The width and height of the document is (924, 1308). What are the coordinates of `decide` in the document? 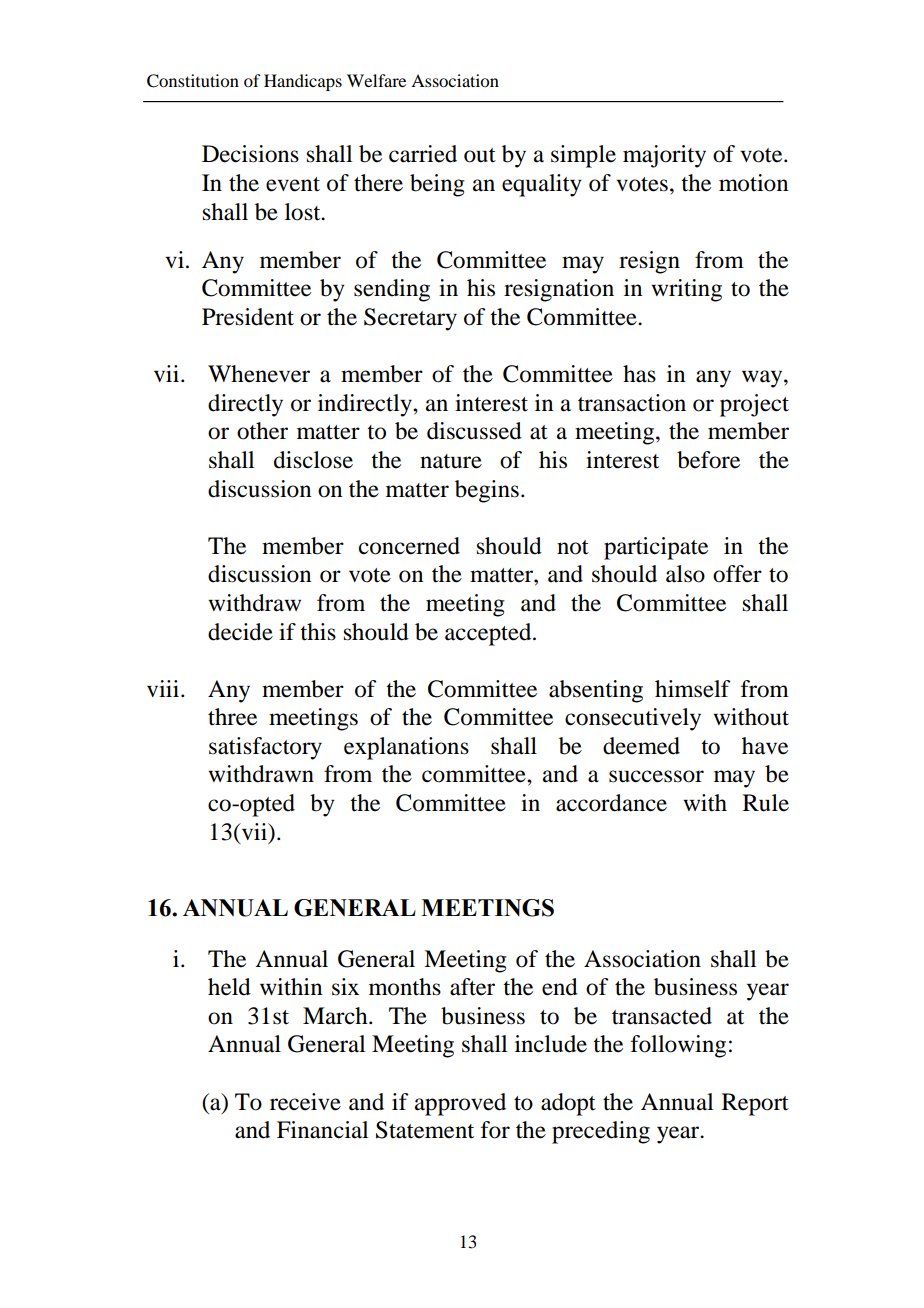 It's located at (240, 632).
